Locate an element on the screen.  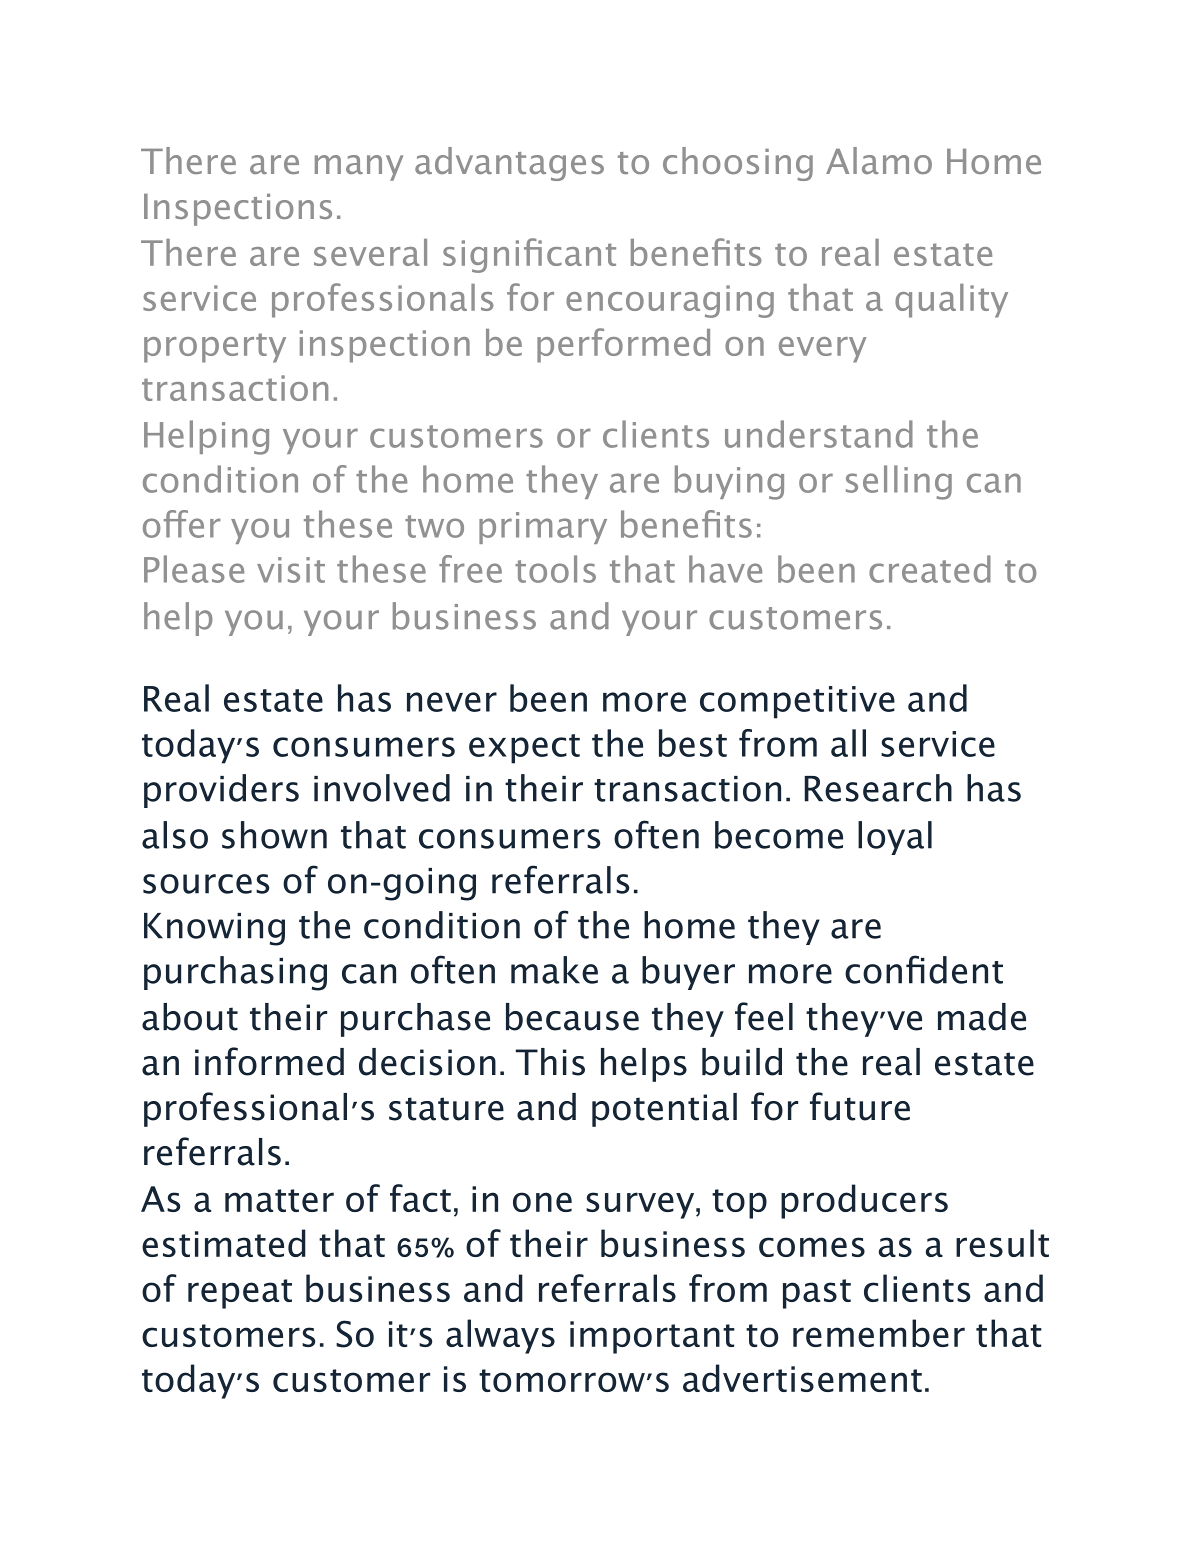
important is located at coordinates (652, 1337).
